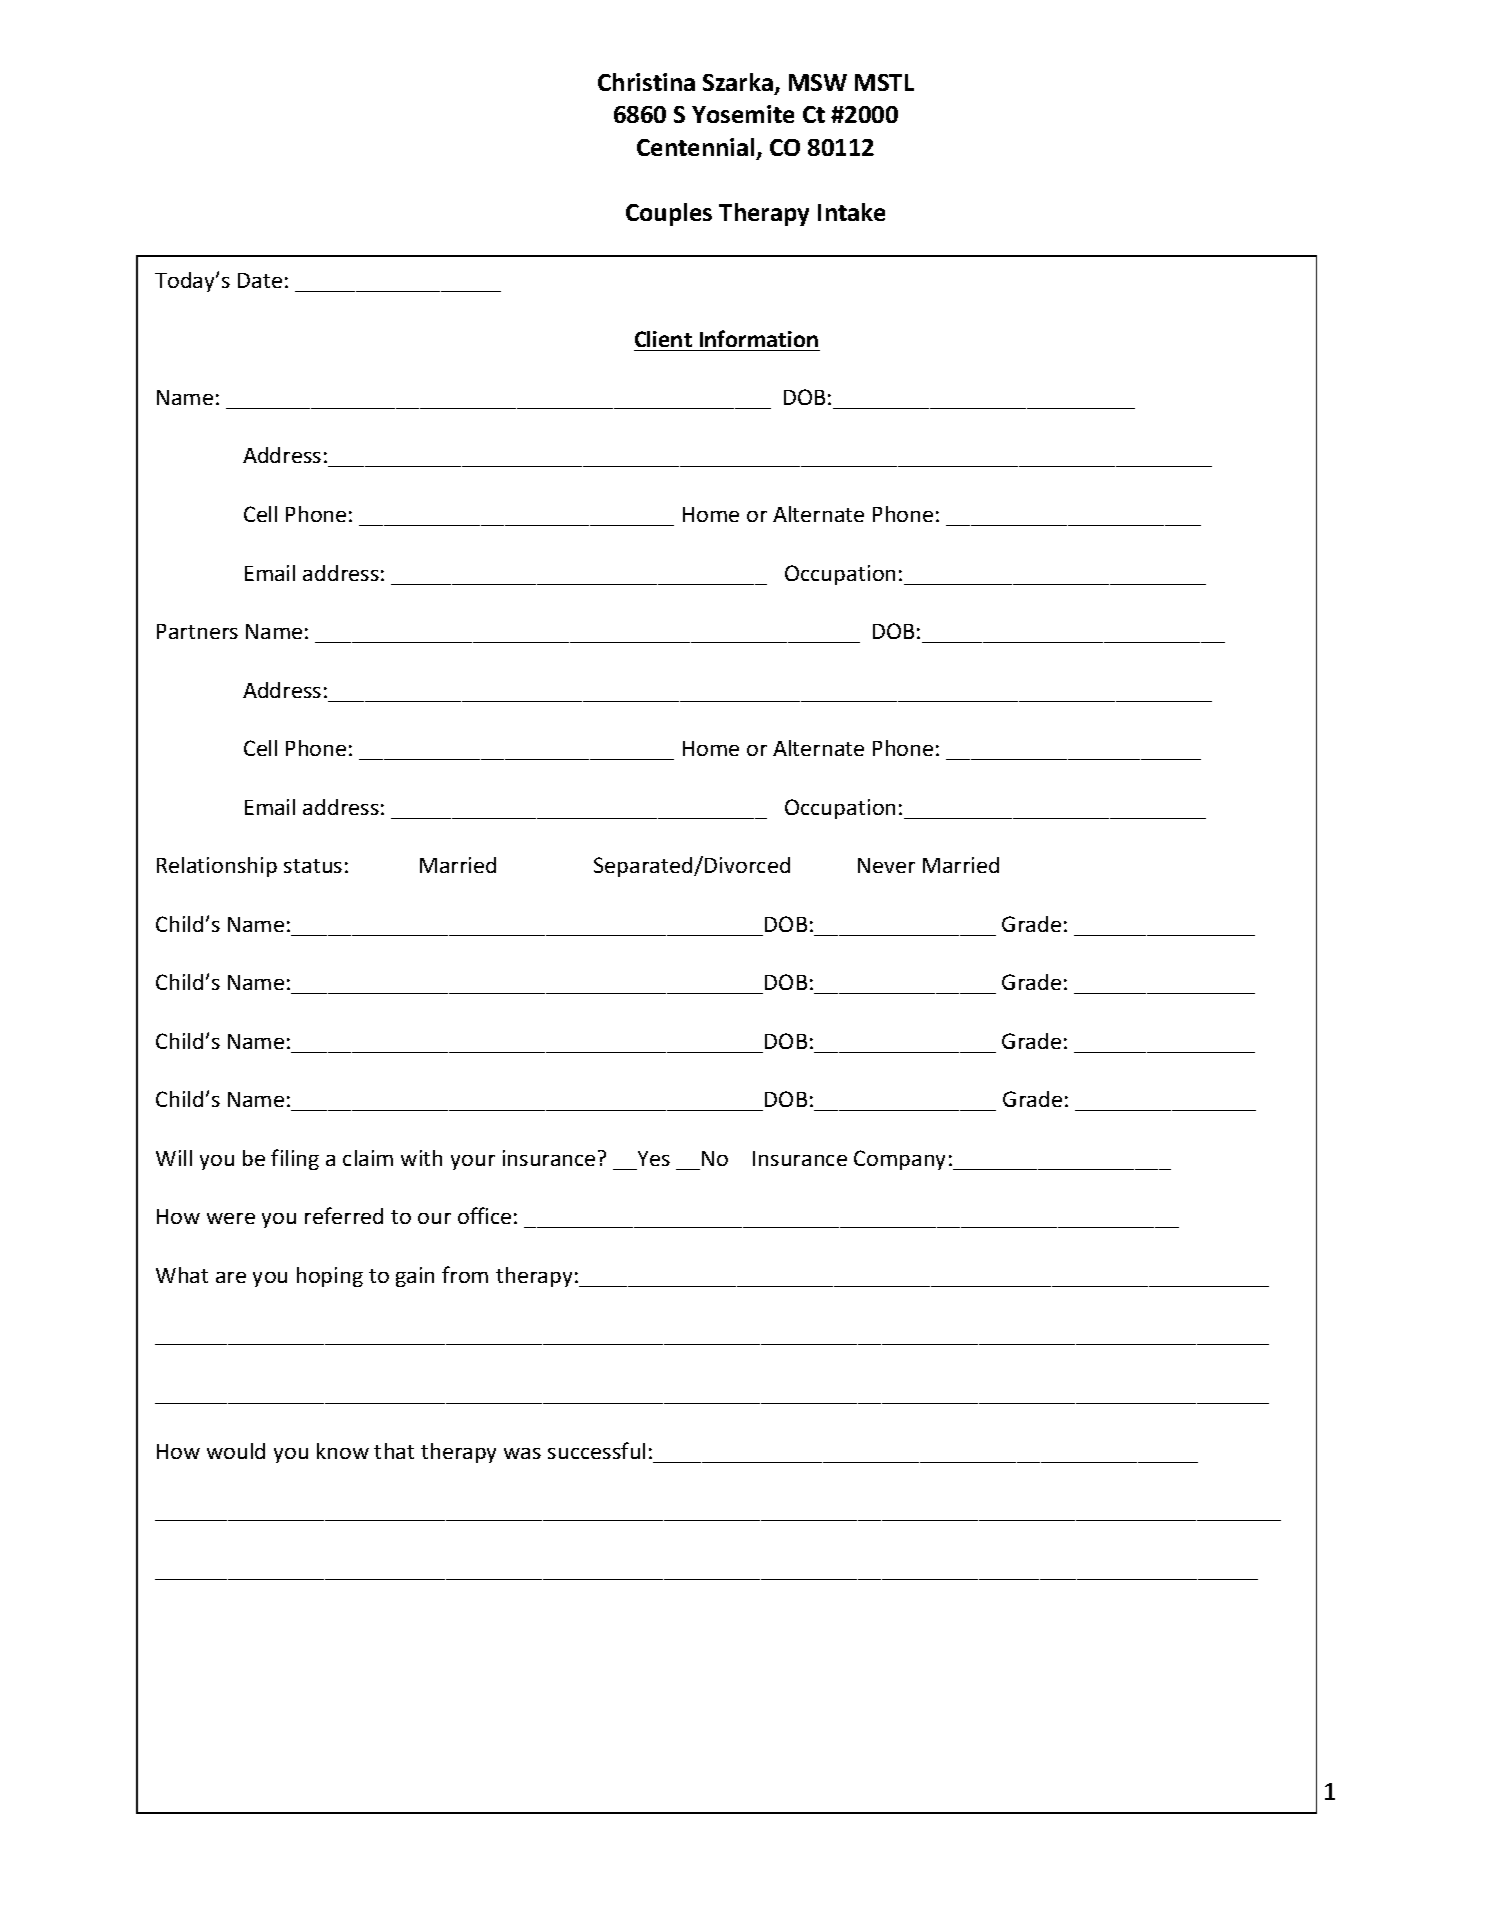 The image size is (1490, 1928). I want to click on would, so click(236, 1451).
